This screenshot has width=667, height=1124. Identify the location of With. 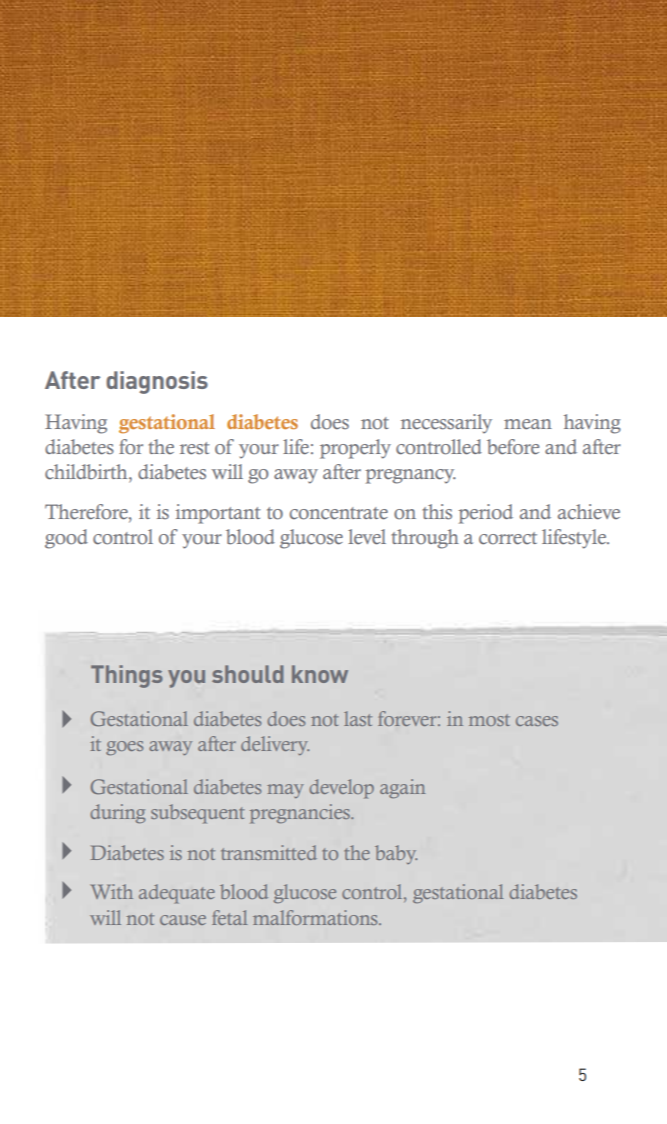
(112, 891).
